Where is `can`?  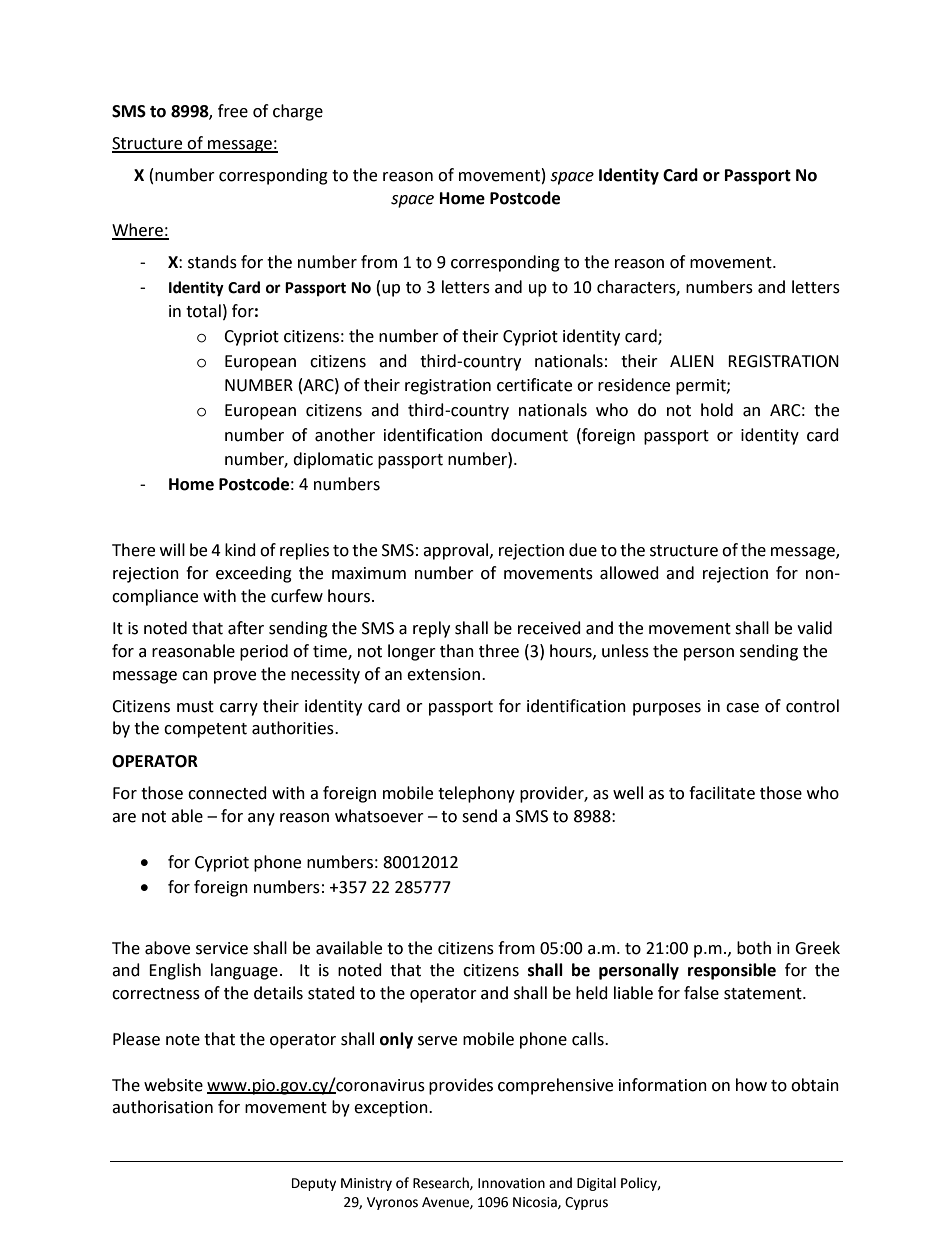
can is located at coordinates (195, 676).
